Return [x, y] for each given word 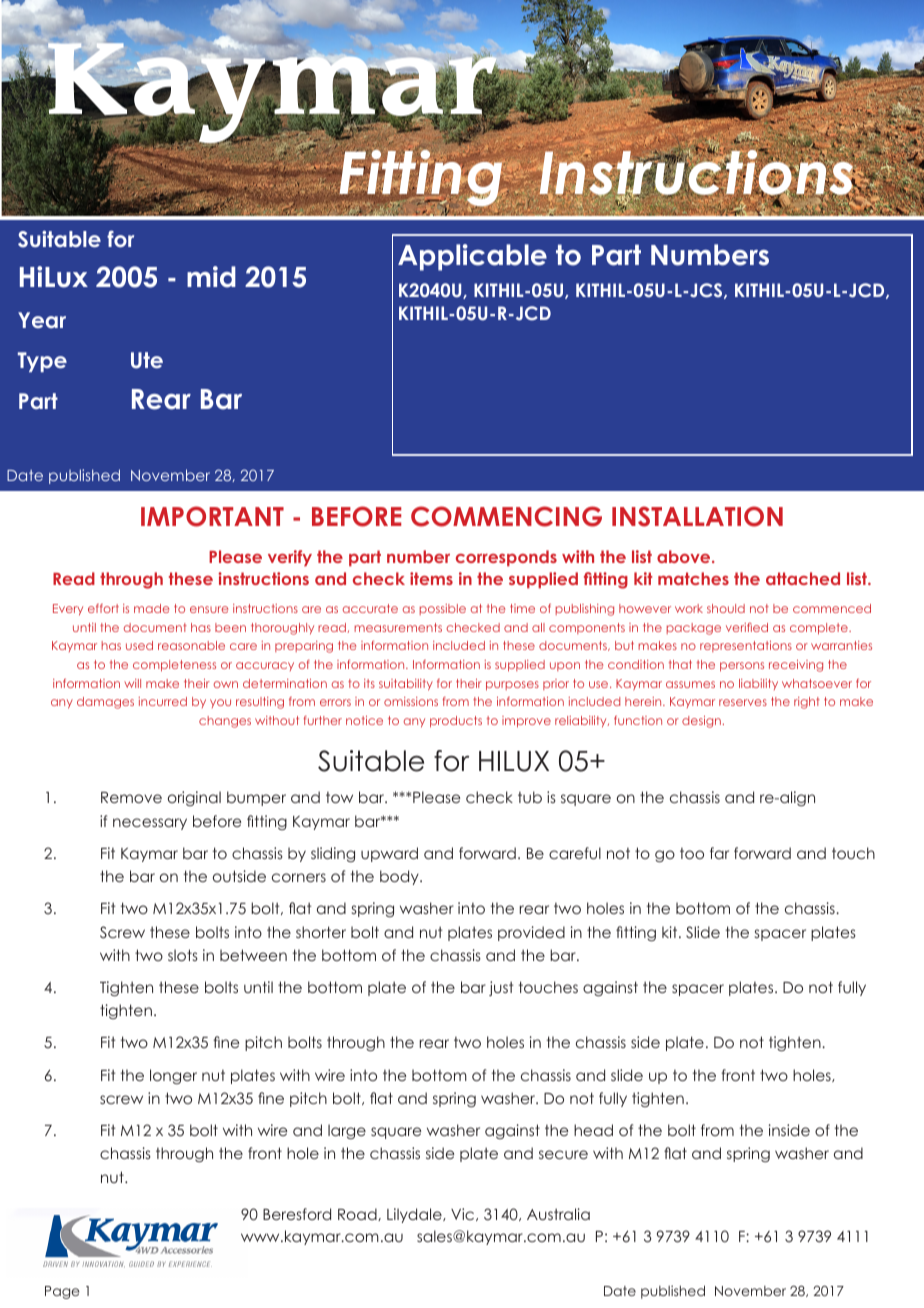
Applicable [472, 257]
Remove [131, 797]
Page [62, 1292]
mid [211, 277]
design [701, 722]
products [456, 722]
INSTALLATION [697, 516]
